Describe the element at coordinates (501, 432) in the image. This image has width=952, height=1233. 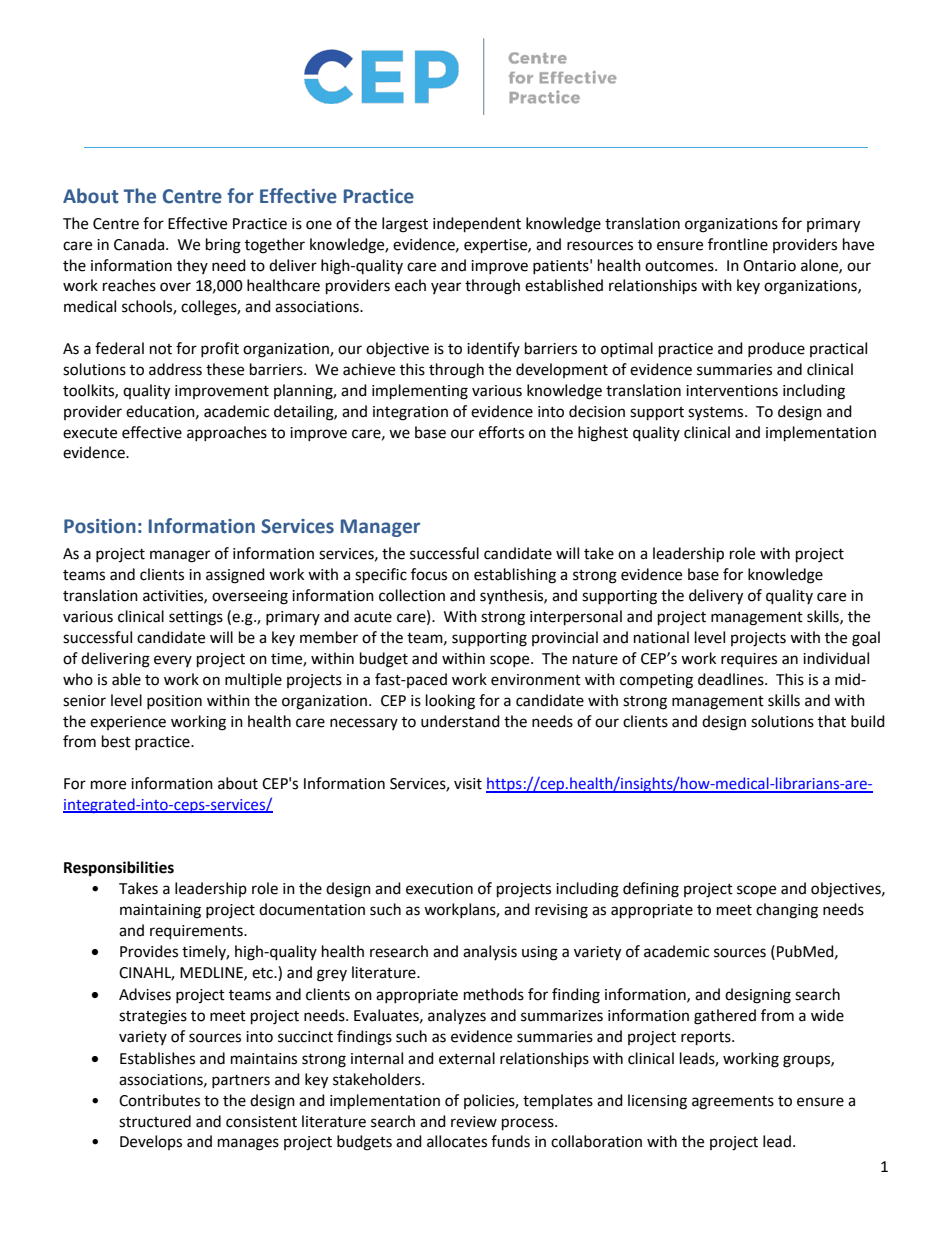
I see `efforts` at that location.
